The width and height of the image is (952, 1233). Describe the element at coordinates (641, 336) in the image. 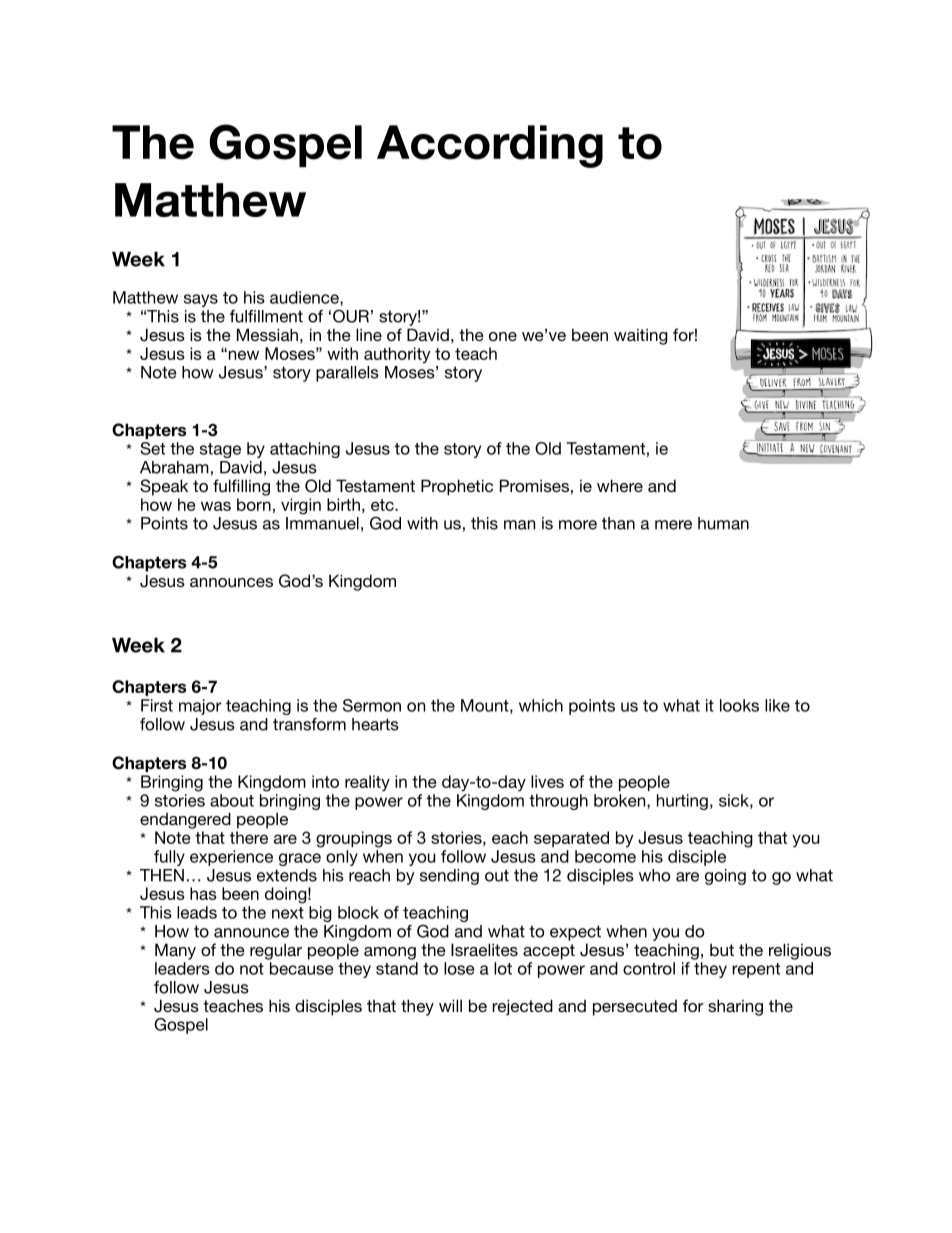

I see `waiting` at that location.
